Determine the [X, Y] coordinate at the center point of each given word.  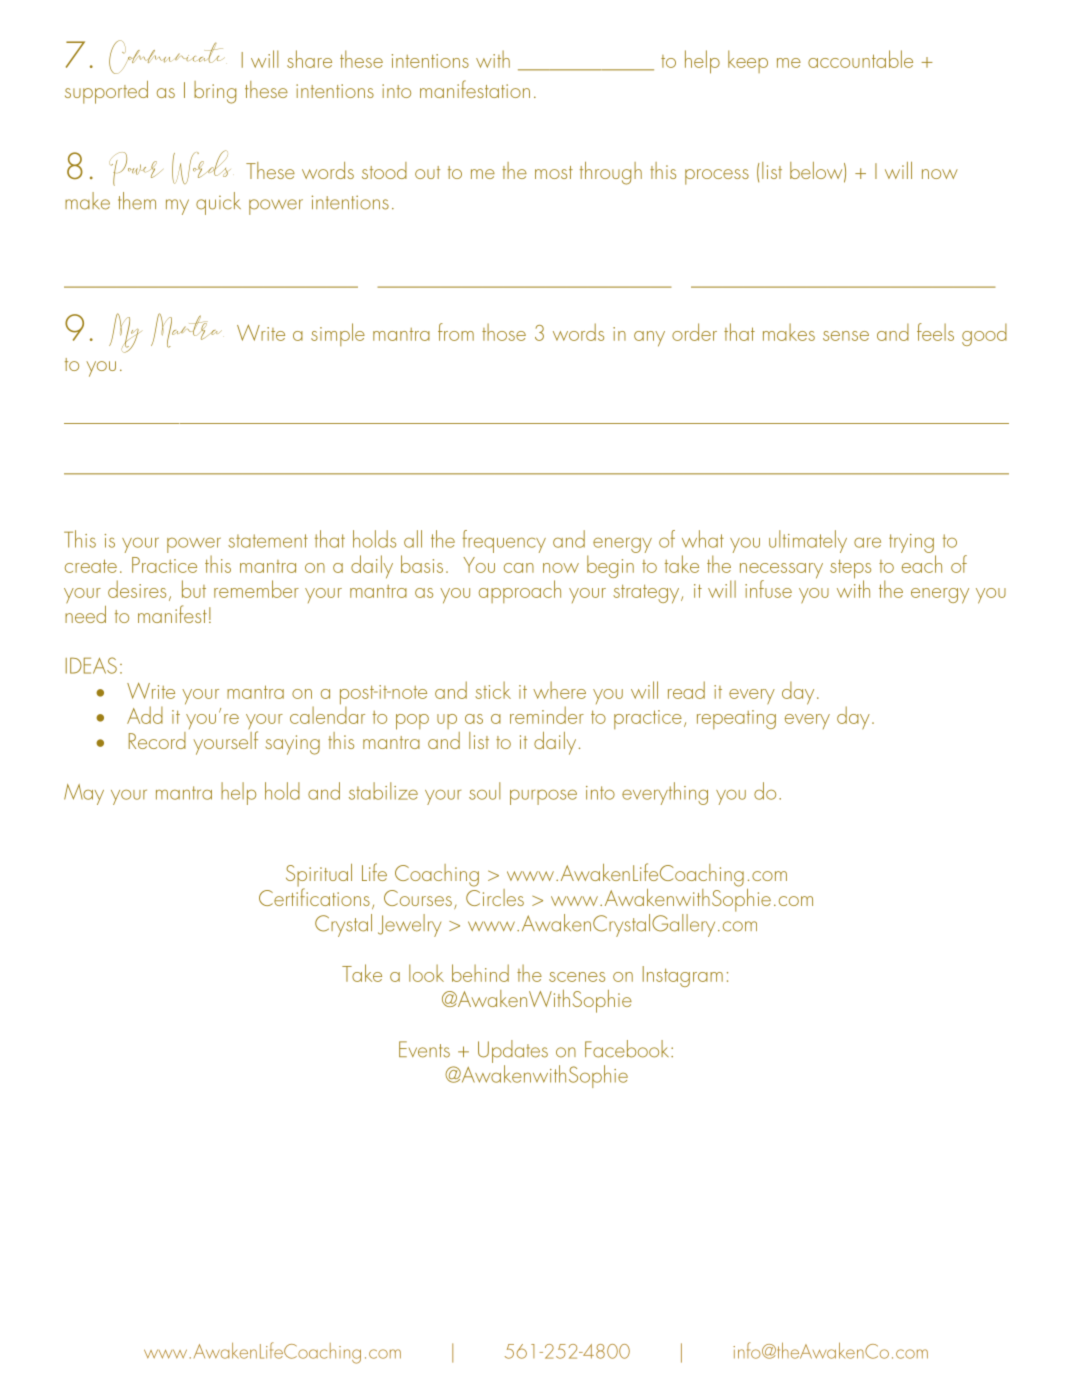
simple [338, 334]
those [504, 332]
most [554, 172]
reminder [547, 715]
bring [215, 92]
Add [145, 715]
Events [424, 1049]
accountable [860, 59]
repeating [736, 719]
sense [846, 336]
